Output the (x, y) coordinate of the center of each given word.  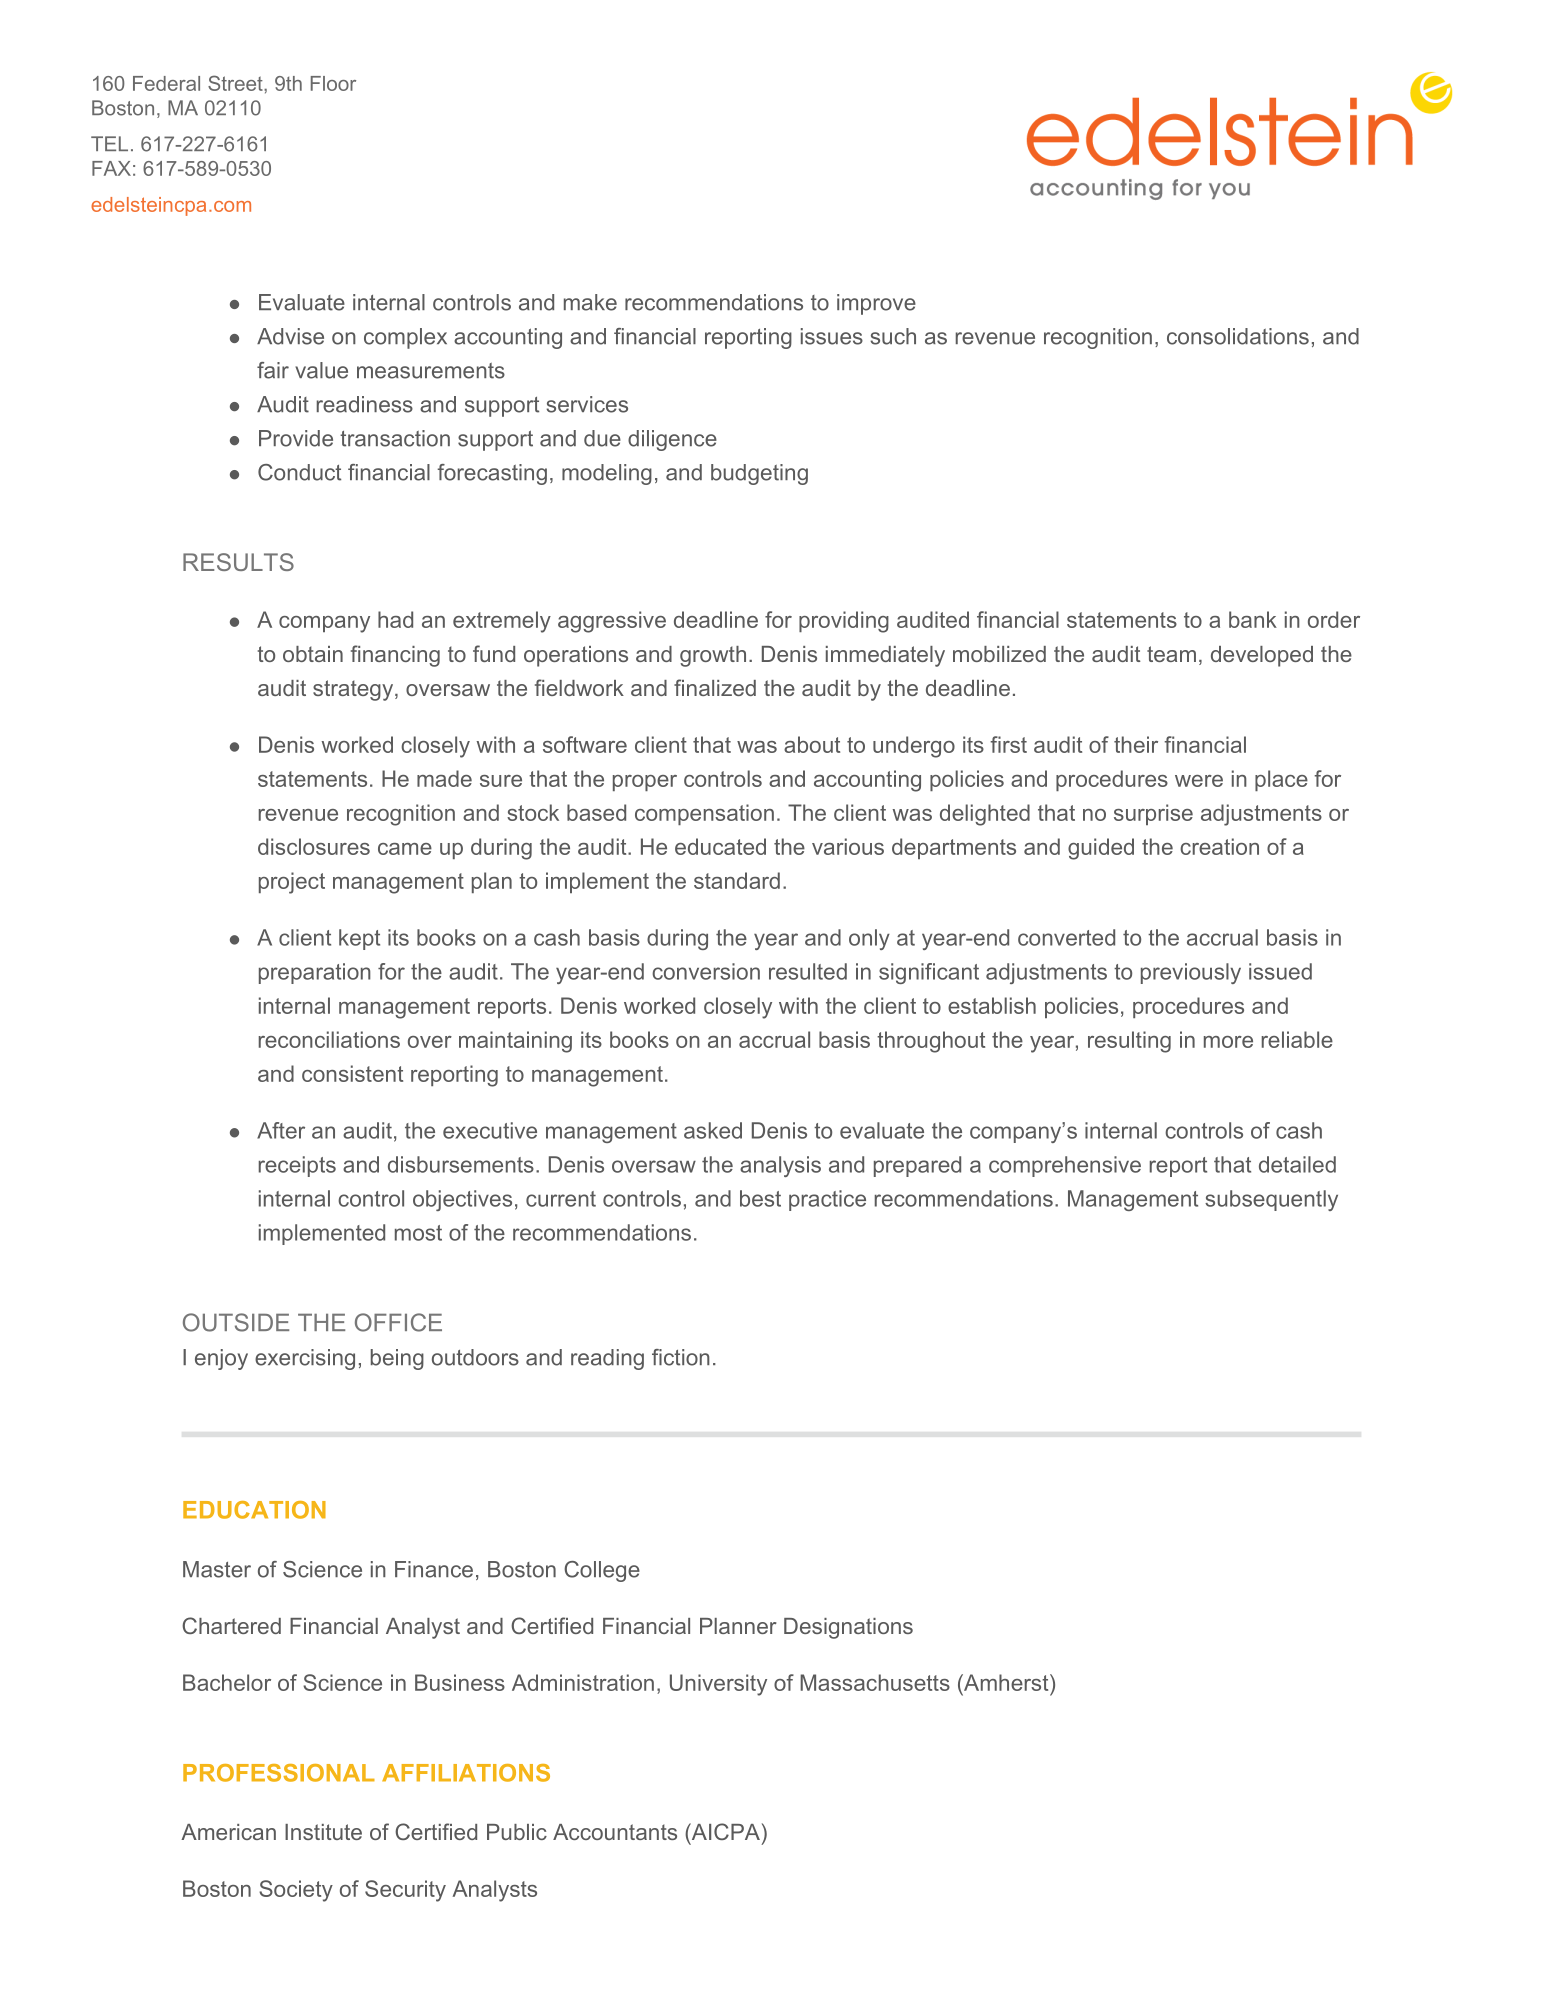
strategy (354, 690)
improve (876, 304)
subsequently (1271, 1200)
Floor (333, 83)
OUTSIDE (236, 1322)
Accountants (615, 1832)
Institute (323, 1832)
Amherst (1006, 1682)
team (1171, 654)
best (760, 1198)
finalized (715, 687)
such (893, 336)
